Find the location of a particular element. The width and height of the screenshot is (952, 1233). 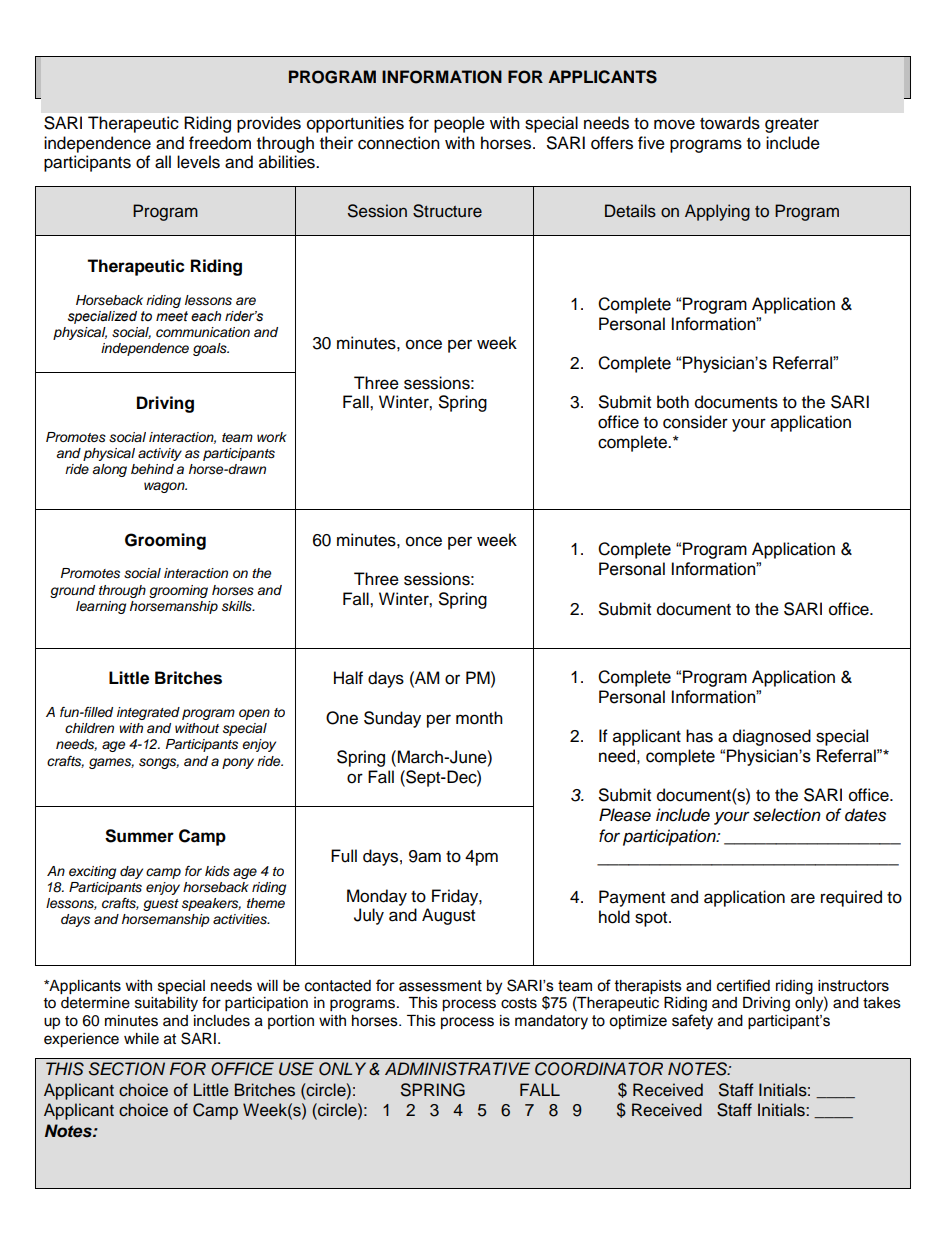

ADMINISTRATIVE is located at coordinates (457, 1069).
